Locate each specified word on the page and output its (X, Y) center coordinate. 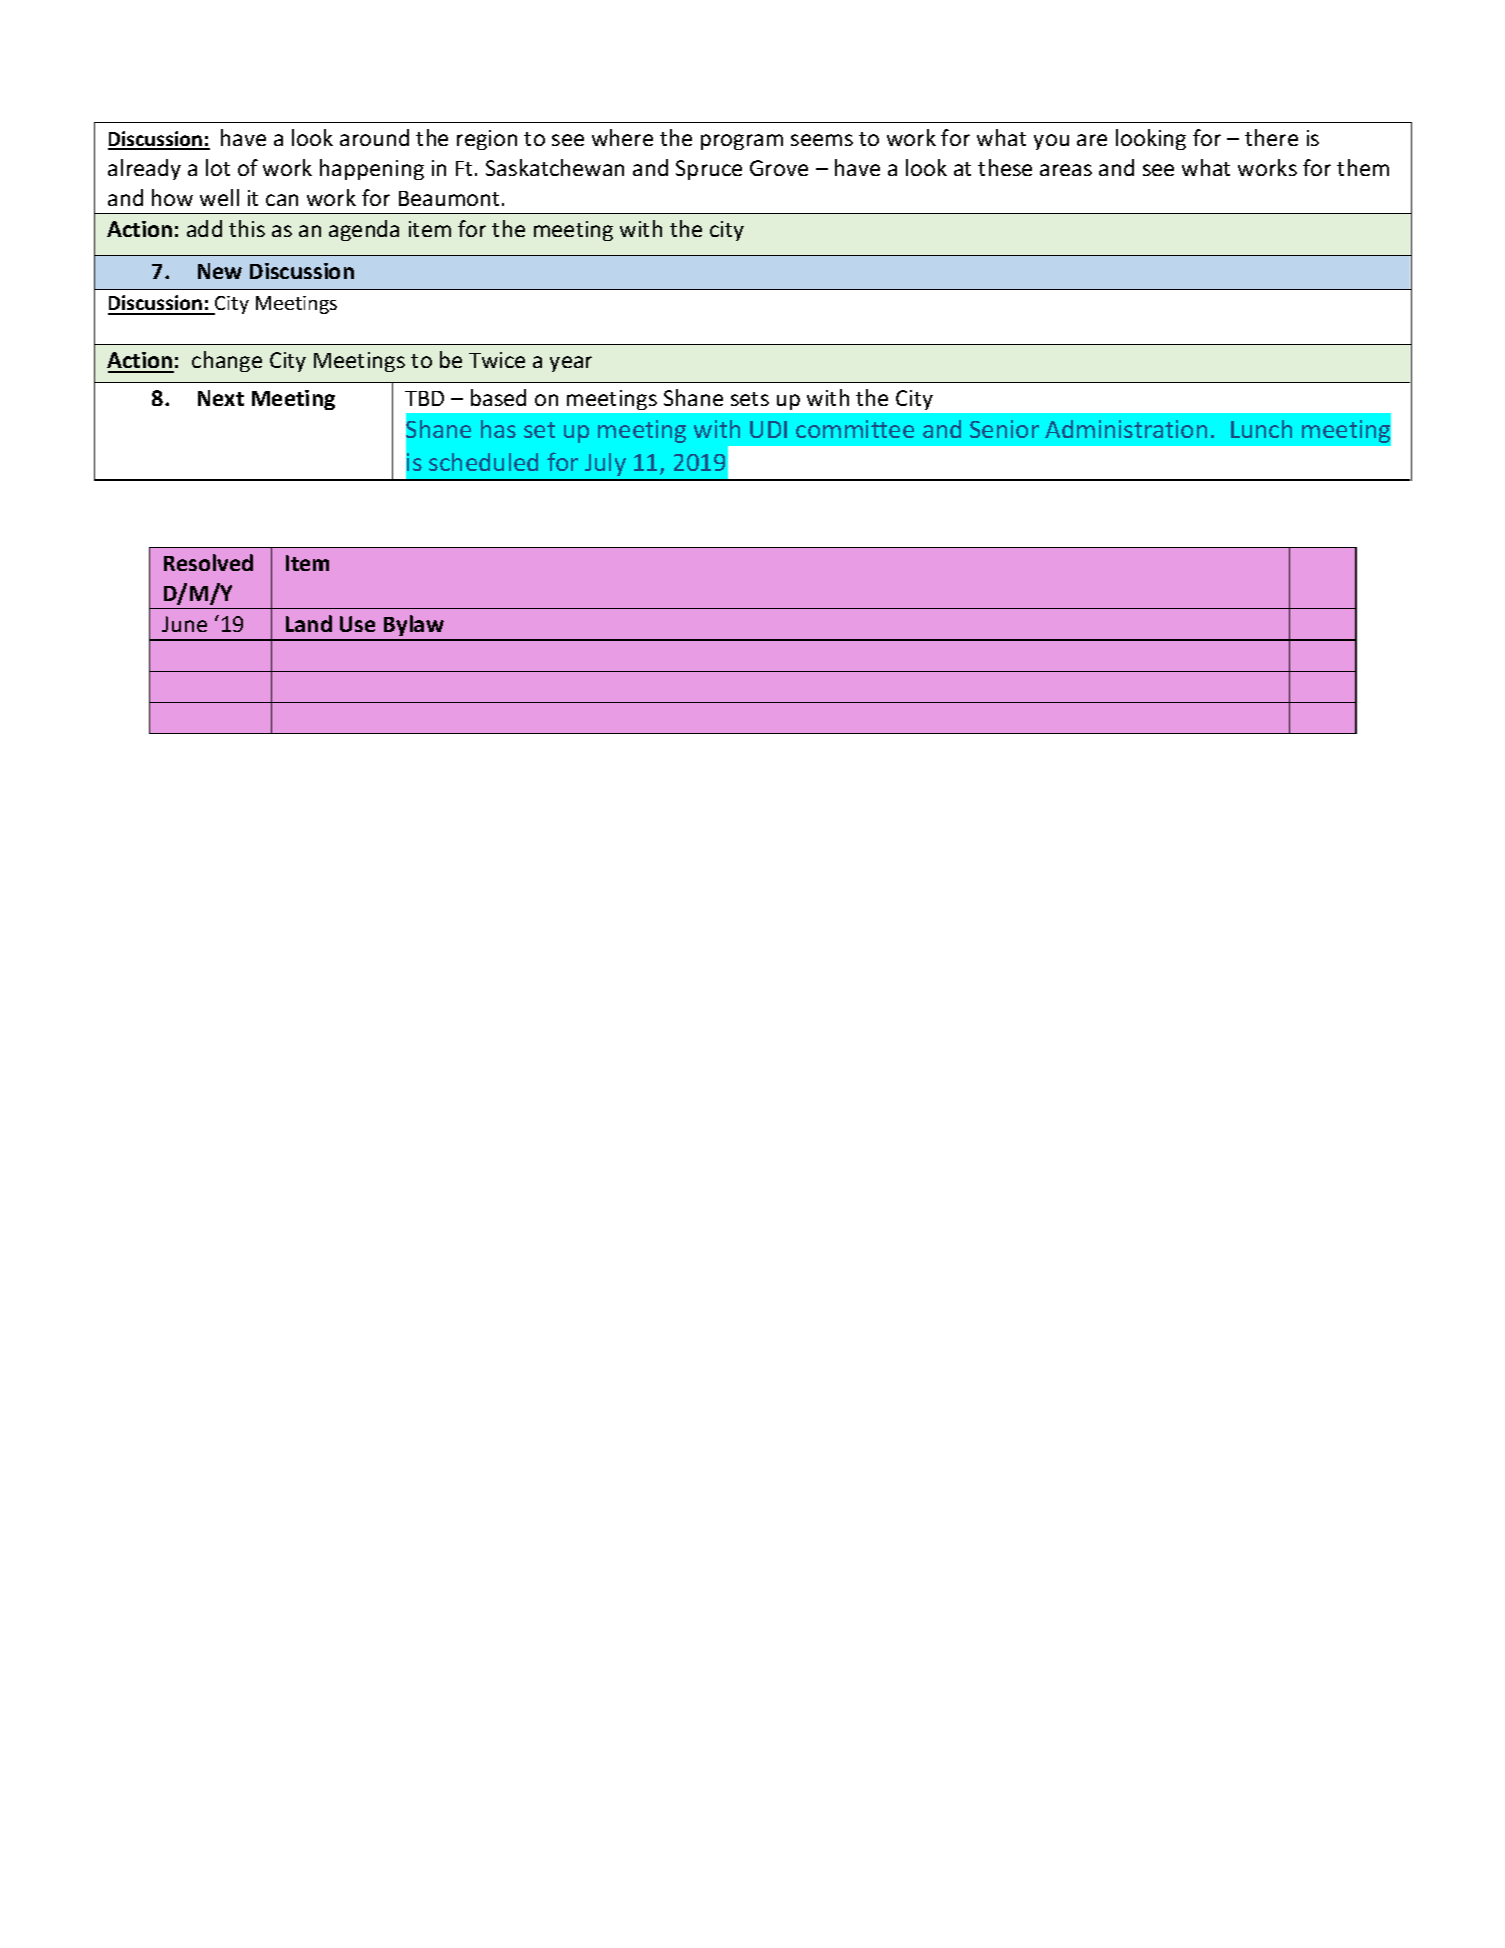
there (1271, 137)
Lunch (1261, 429)
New (220, 271)
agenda (364, 230)
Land (309, 623)
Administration (1126, 429)
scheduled (483, 462)
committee (855, 429)
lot (218, 167)
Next (221, 398)
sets (750, 399)
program (742, 142)
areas (1066, 170)
